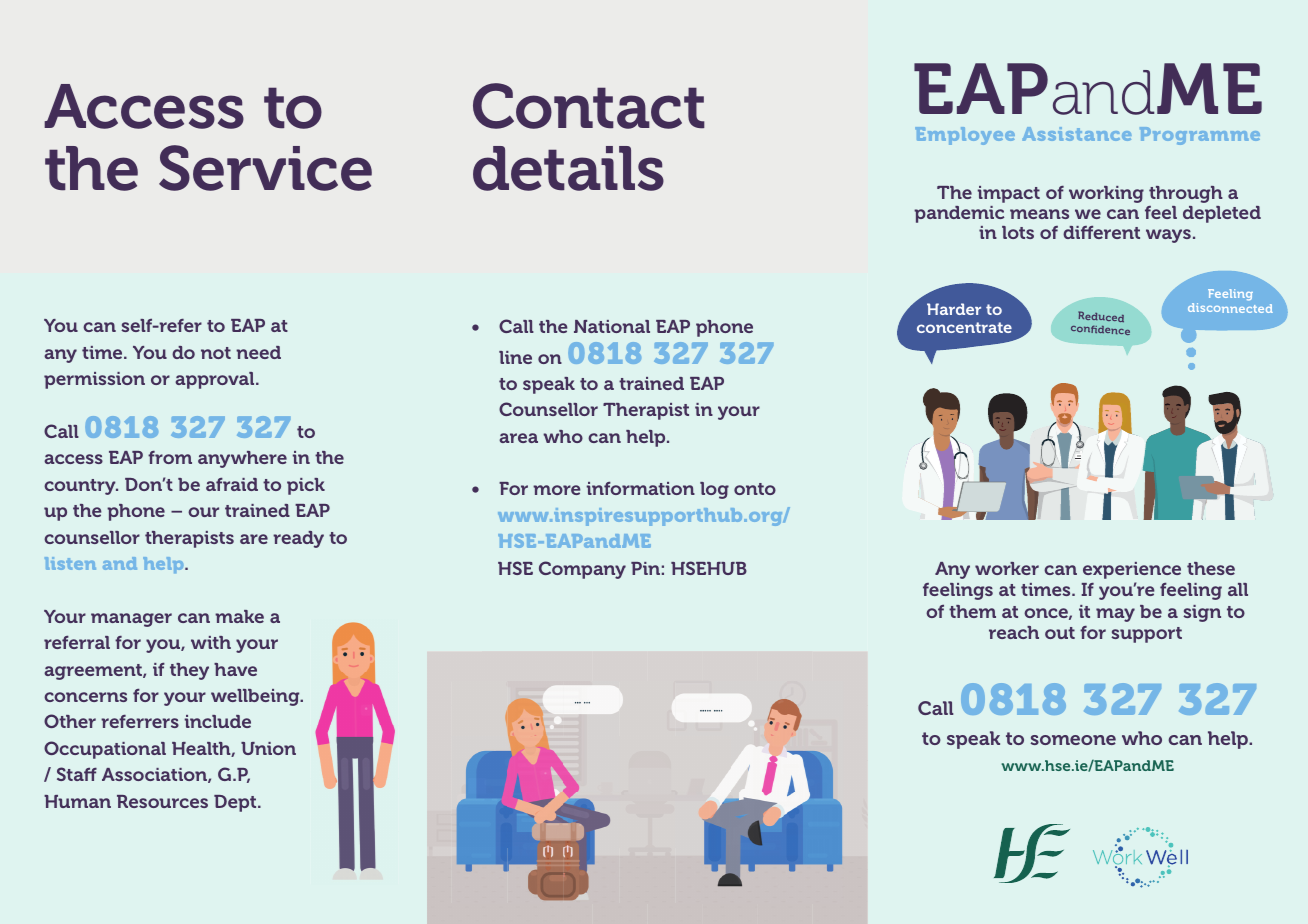  What do you see at coordinates (589, 106) in the image?
I see `Contact` at bounding box center [589, 106].
